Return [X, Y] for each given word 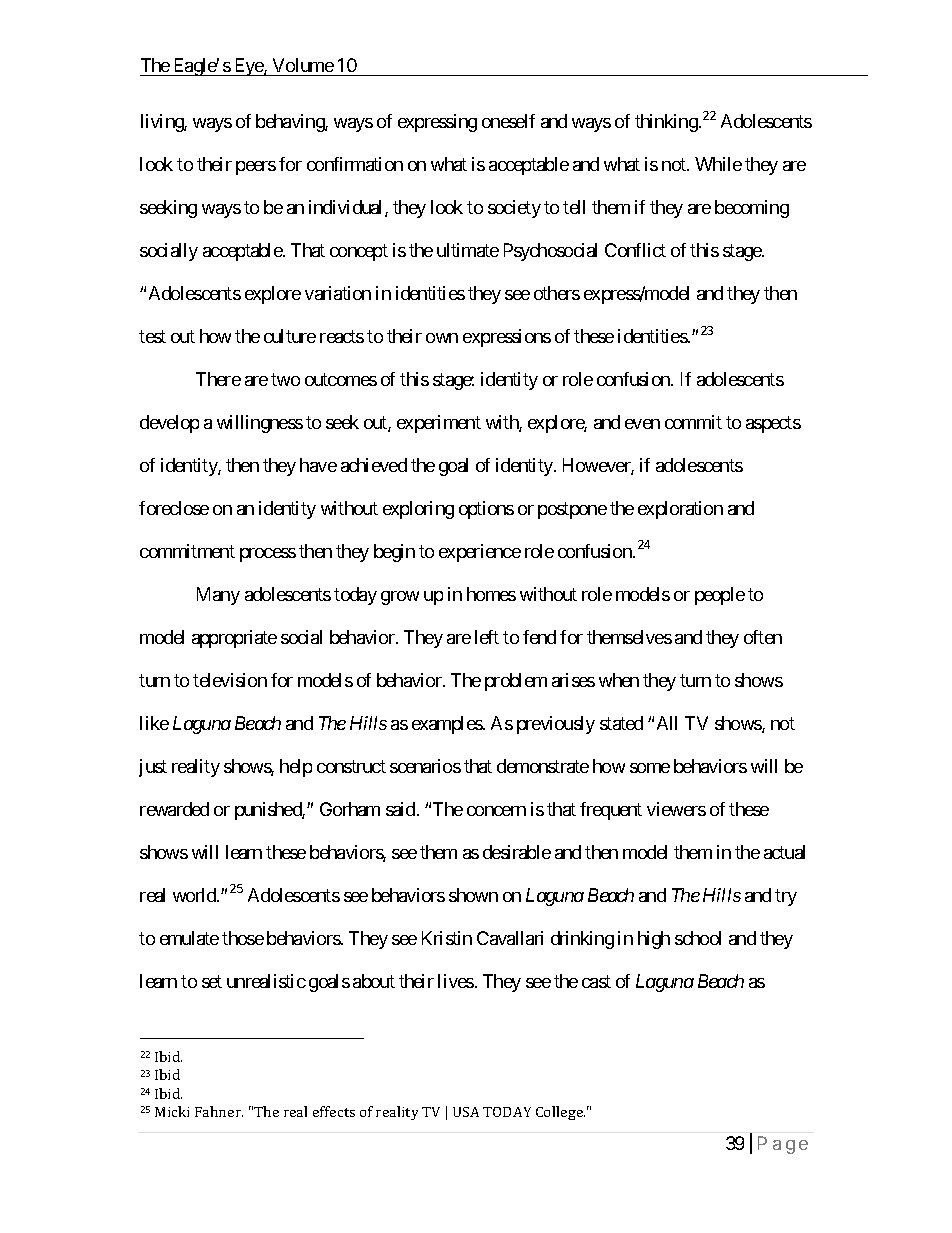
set [212, 981]
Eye [248, 67]
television [230, 680]
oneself [508, 121]
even [642, 424]
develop [169, 424]
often [763, 637]
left [487, 637]
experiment [439, 424]
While [718, 164]
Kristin [447, 938]
